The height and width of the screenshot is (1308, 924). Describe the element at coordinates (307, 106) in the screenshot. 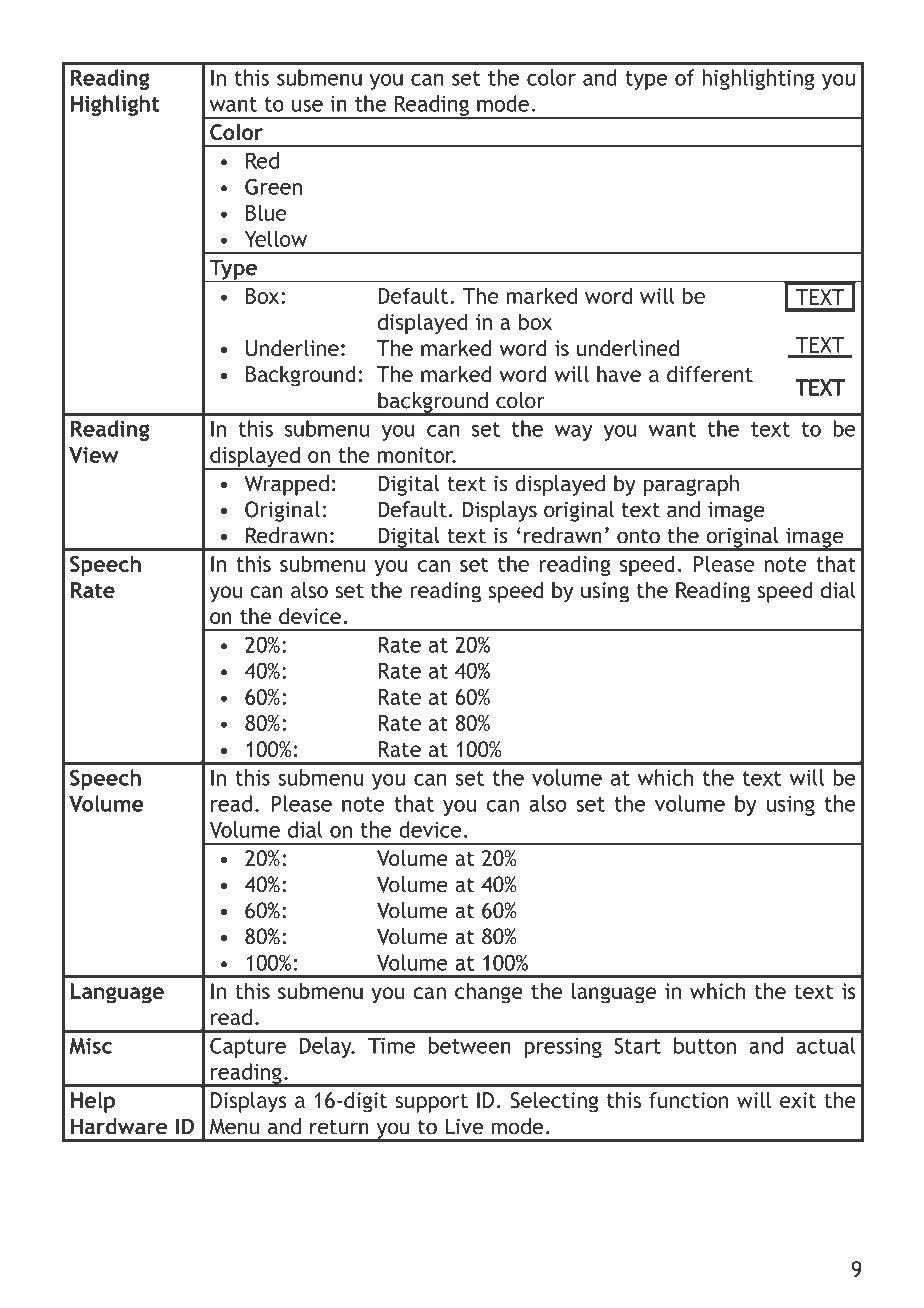

I see `use` at that location.
